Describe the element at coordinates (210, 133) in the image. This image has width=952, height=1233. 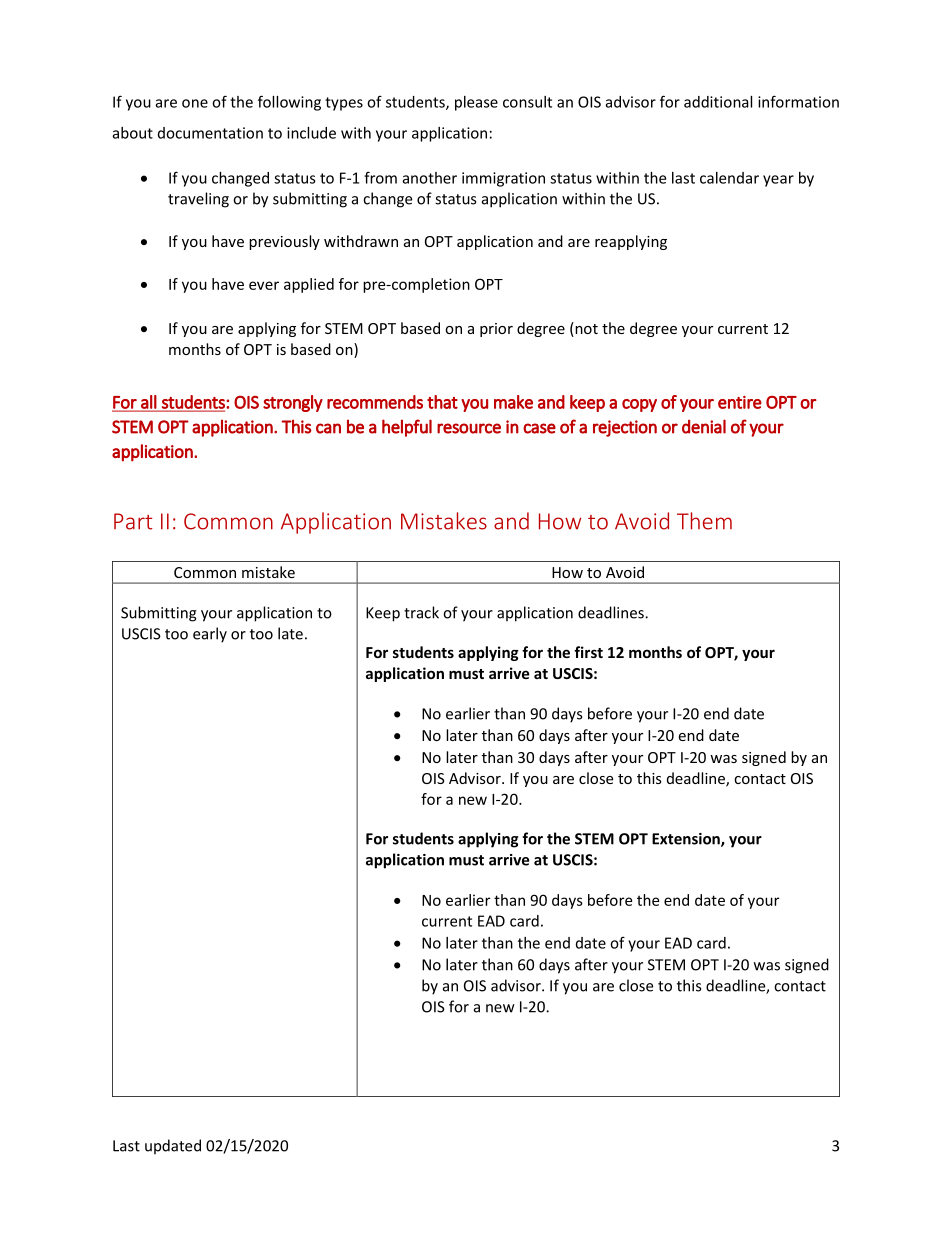
I see `documentation` at that location.
